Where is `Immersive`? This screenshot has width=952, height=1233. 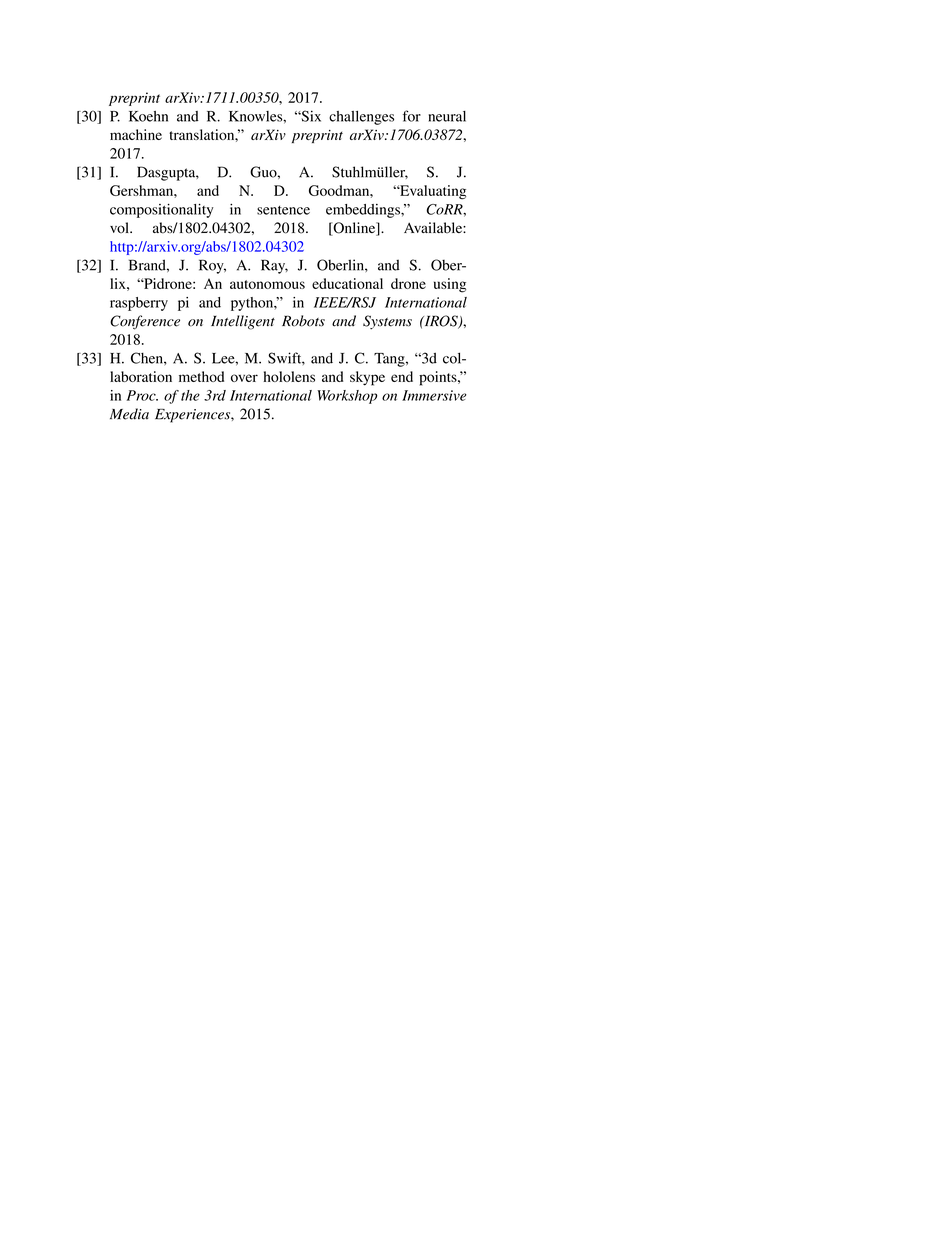
Immersive is located at coordinates (434, 395).
